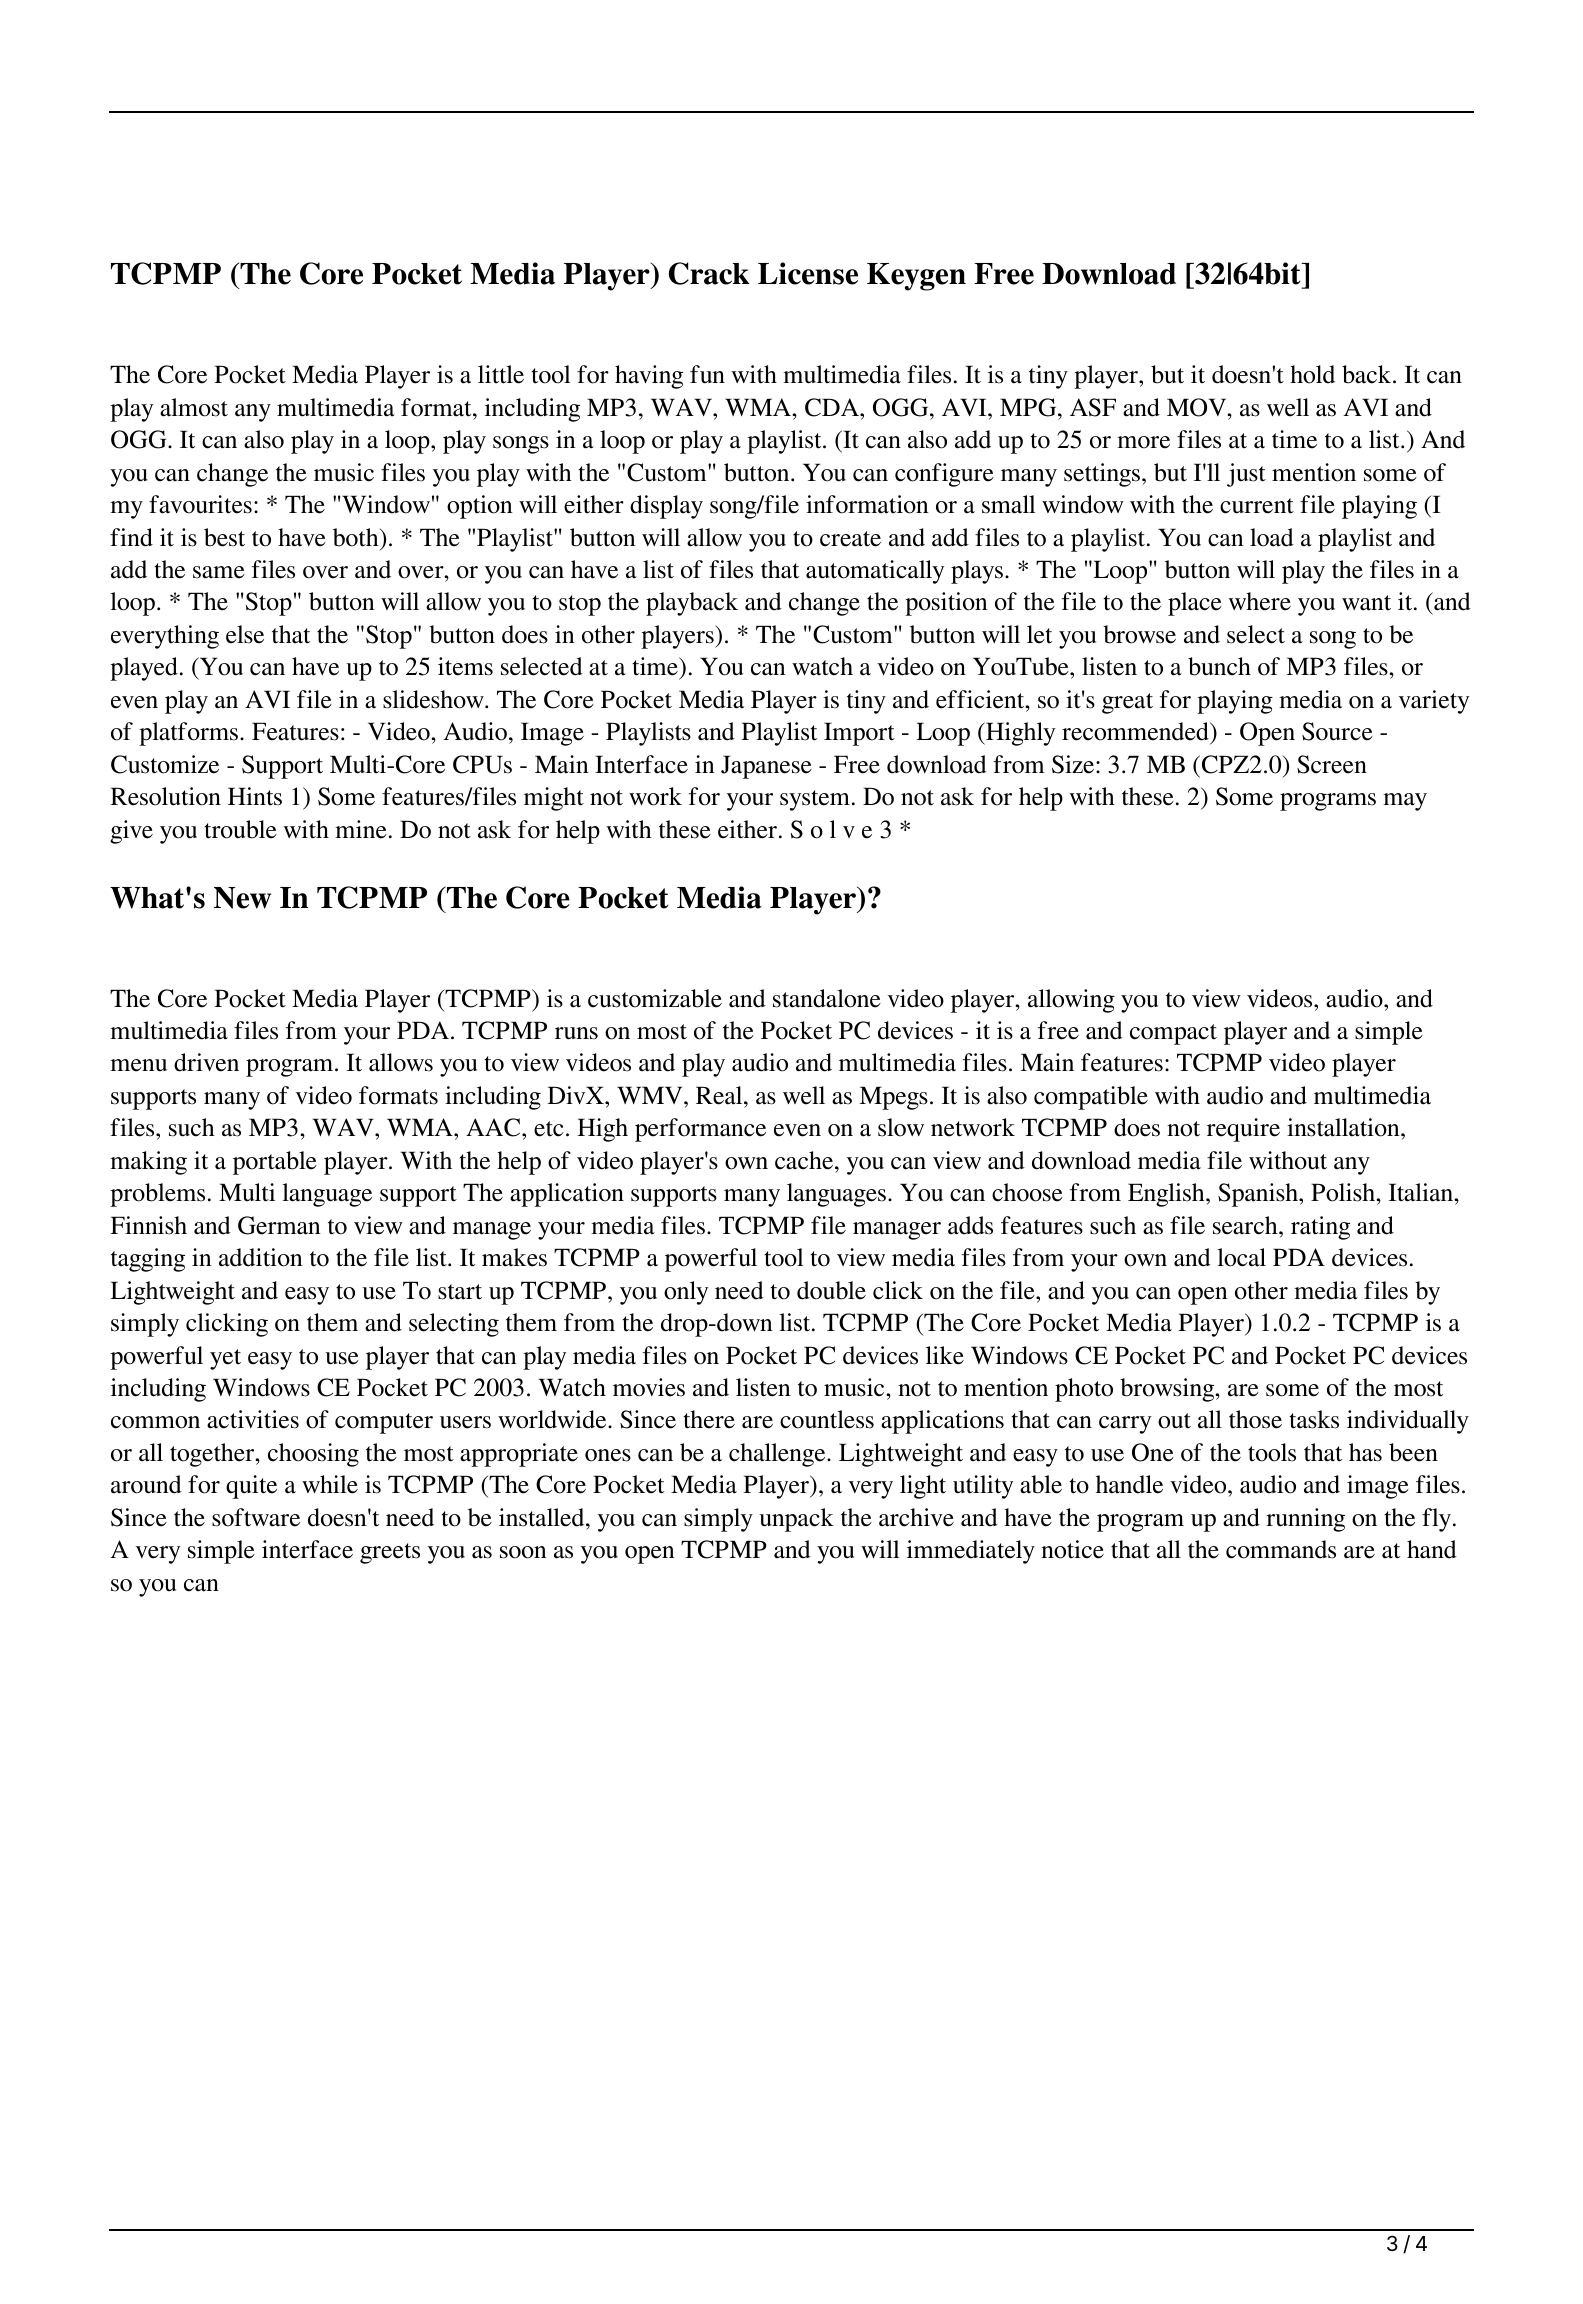  I want to click on platforms, so click(188, 734).
